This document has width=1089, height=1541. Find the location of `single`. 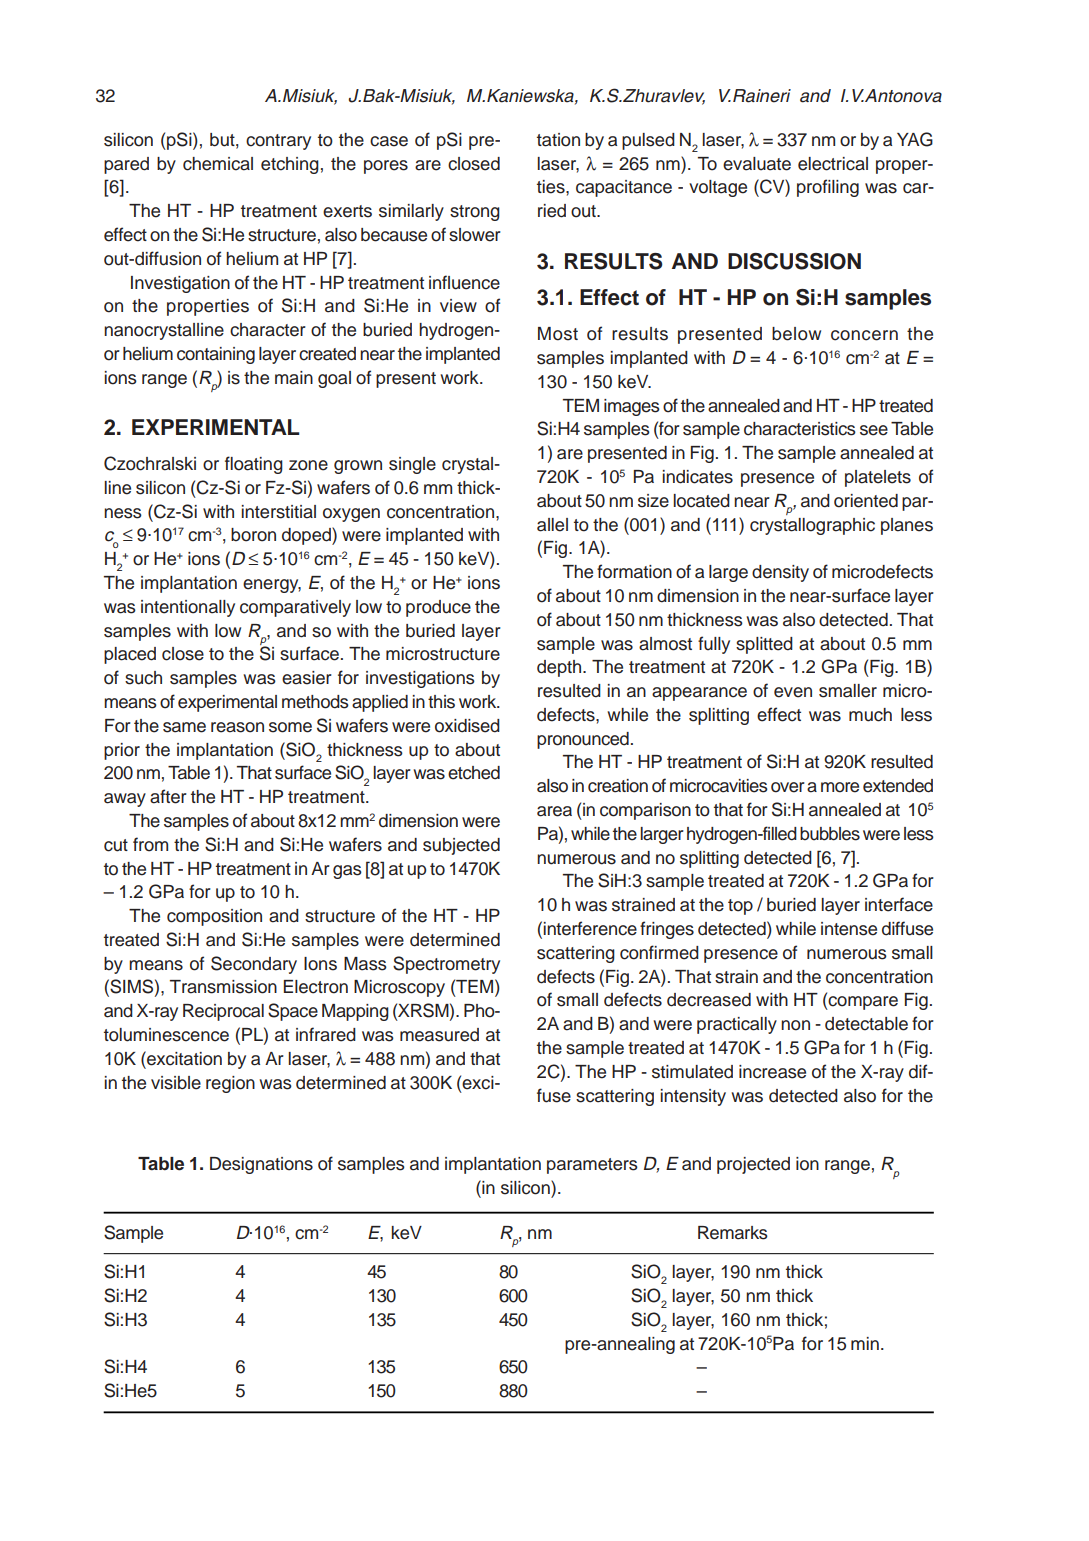

single is located at coordinates (412, 465).
